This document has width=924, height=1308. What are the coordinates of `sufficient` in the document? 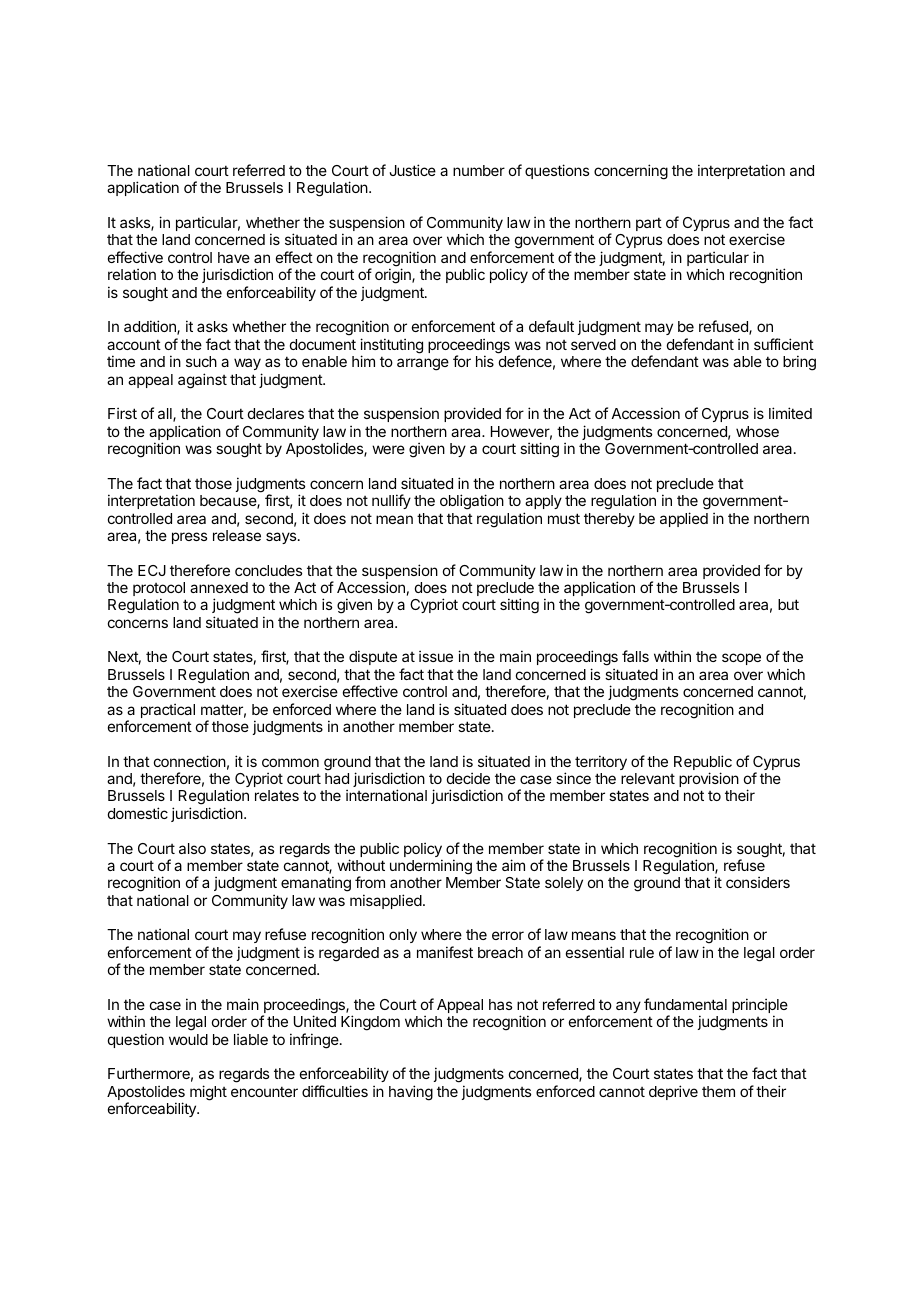 It's located at (784, 344).
